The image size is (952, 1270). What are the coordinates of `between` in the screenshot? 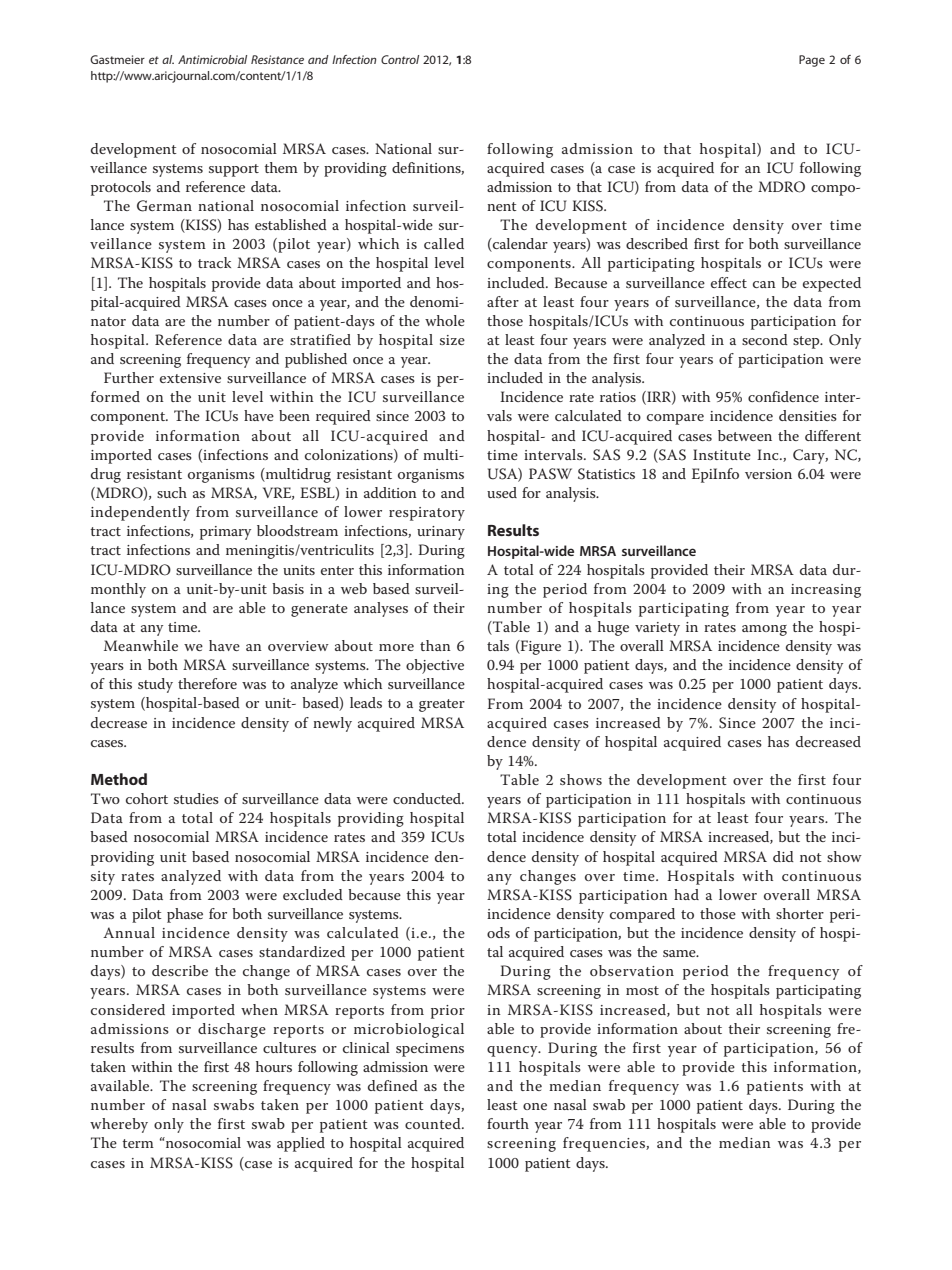 It's located at (745, 435).
